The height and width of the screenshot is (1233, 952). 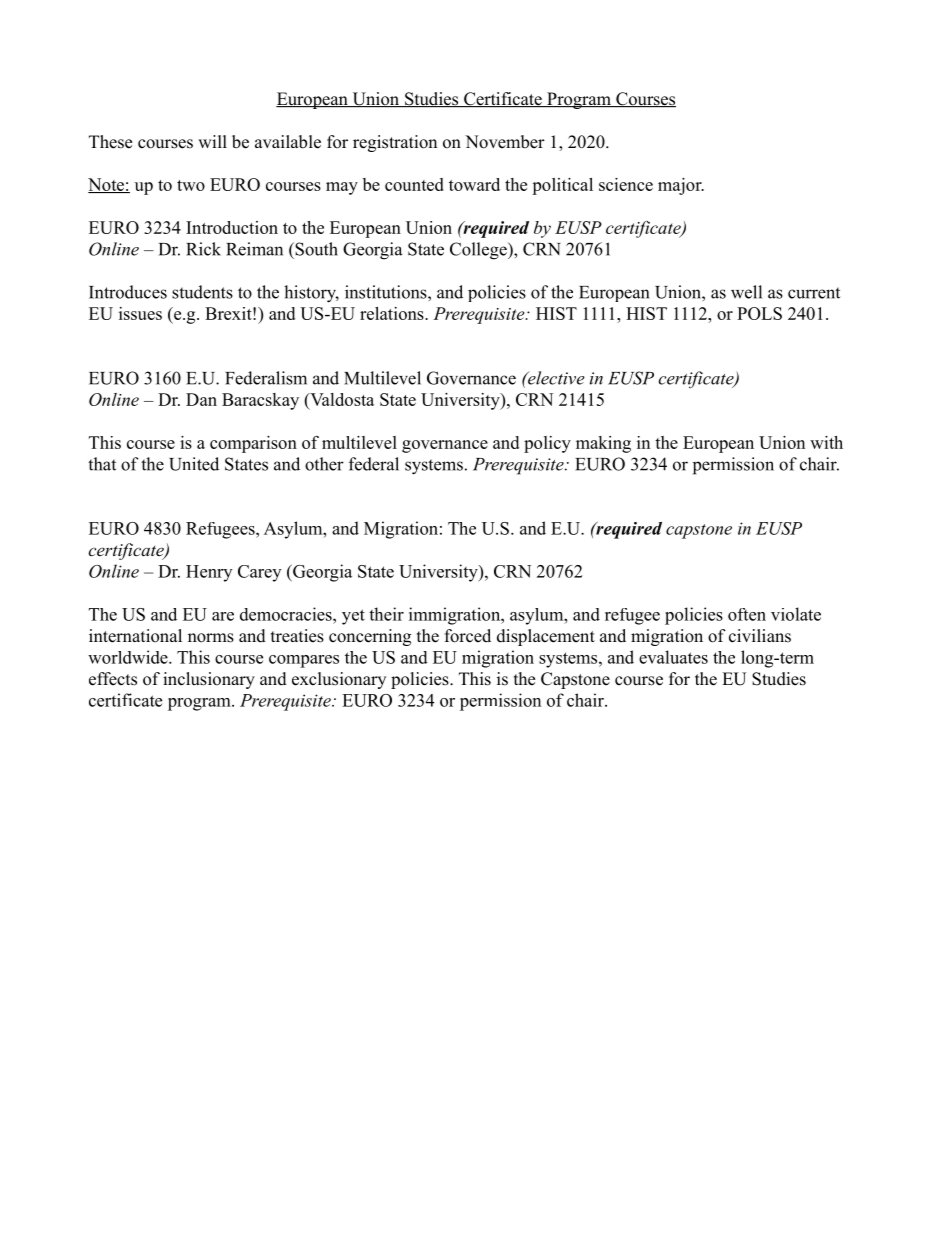 I want to click on major, so click(x=681, y=186).
